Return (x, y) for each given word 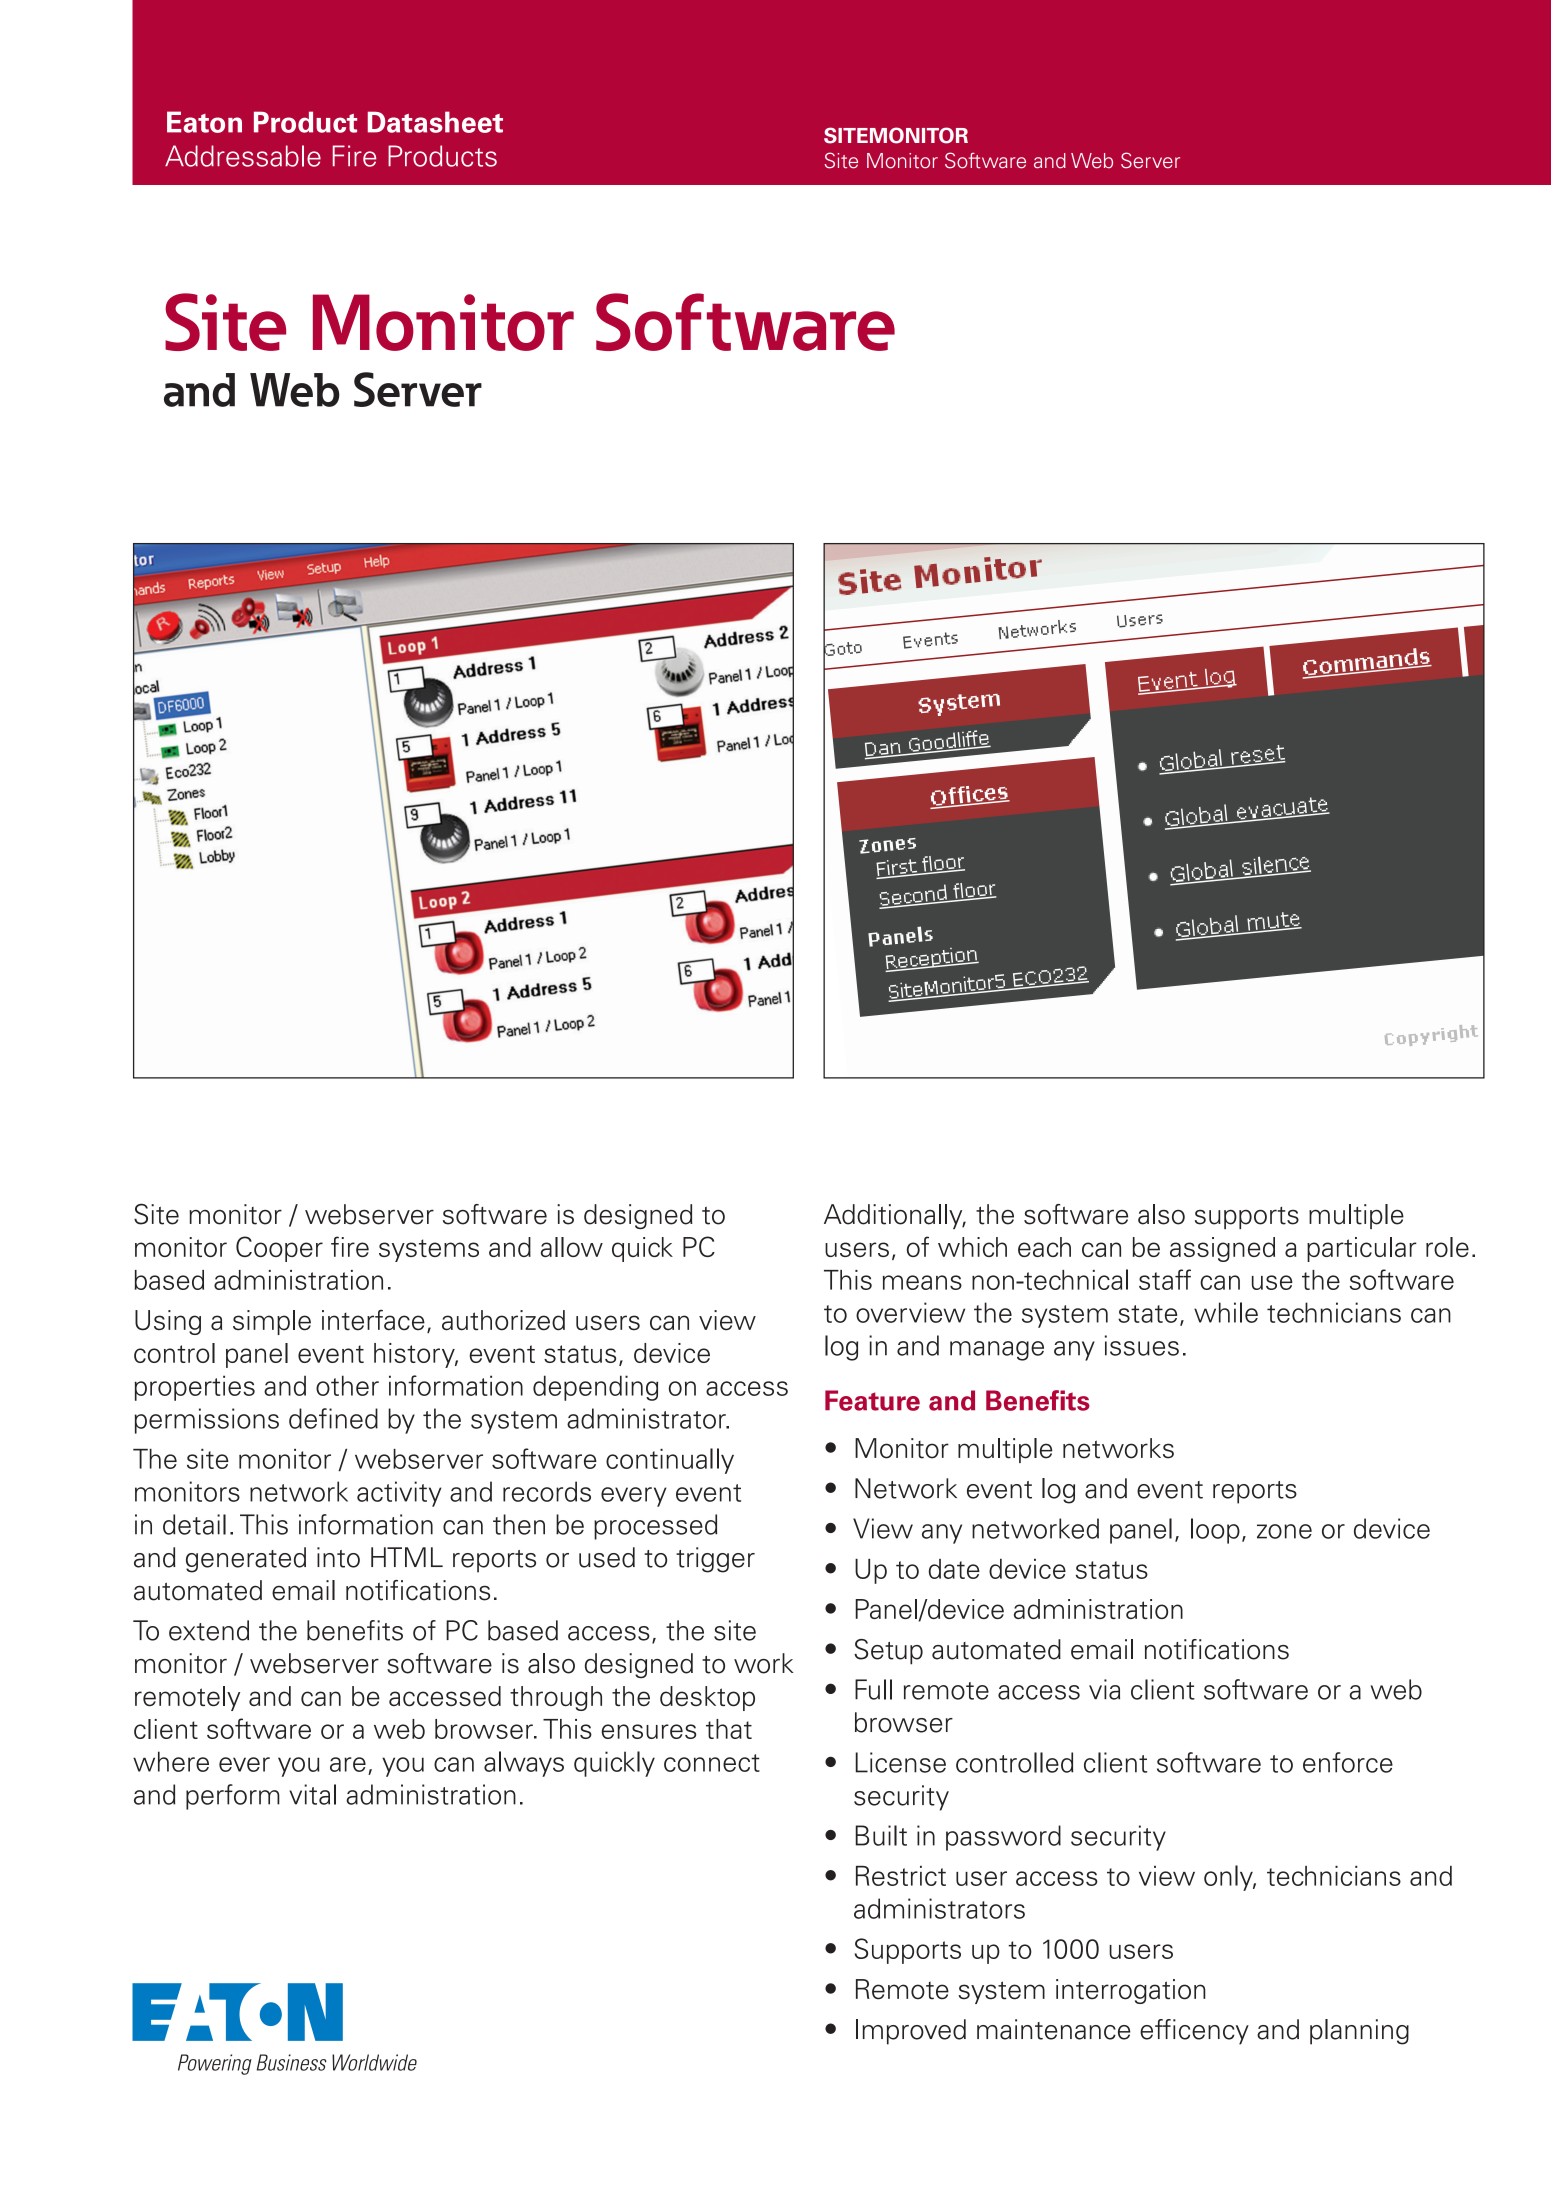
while (1226, 1312)
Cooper (279, 1249)
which (972, 1247)
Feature (872, 1400)
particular (1362, 1249)
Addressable (243, 156)
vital (312, 1794)
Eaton (204, 122)
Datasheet (435, 122)
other (347, 1385)
